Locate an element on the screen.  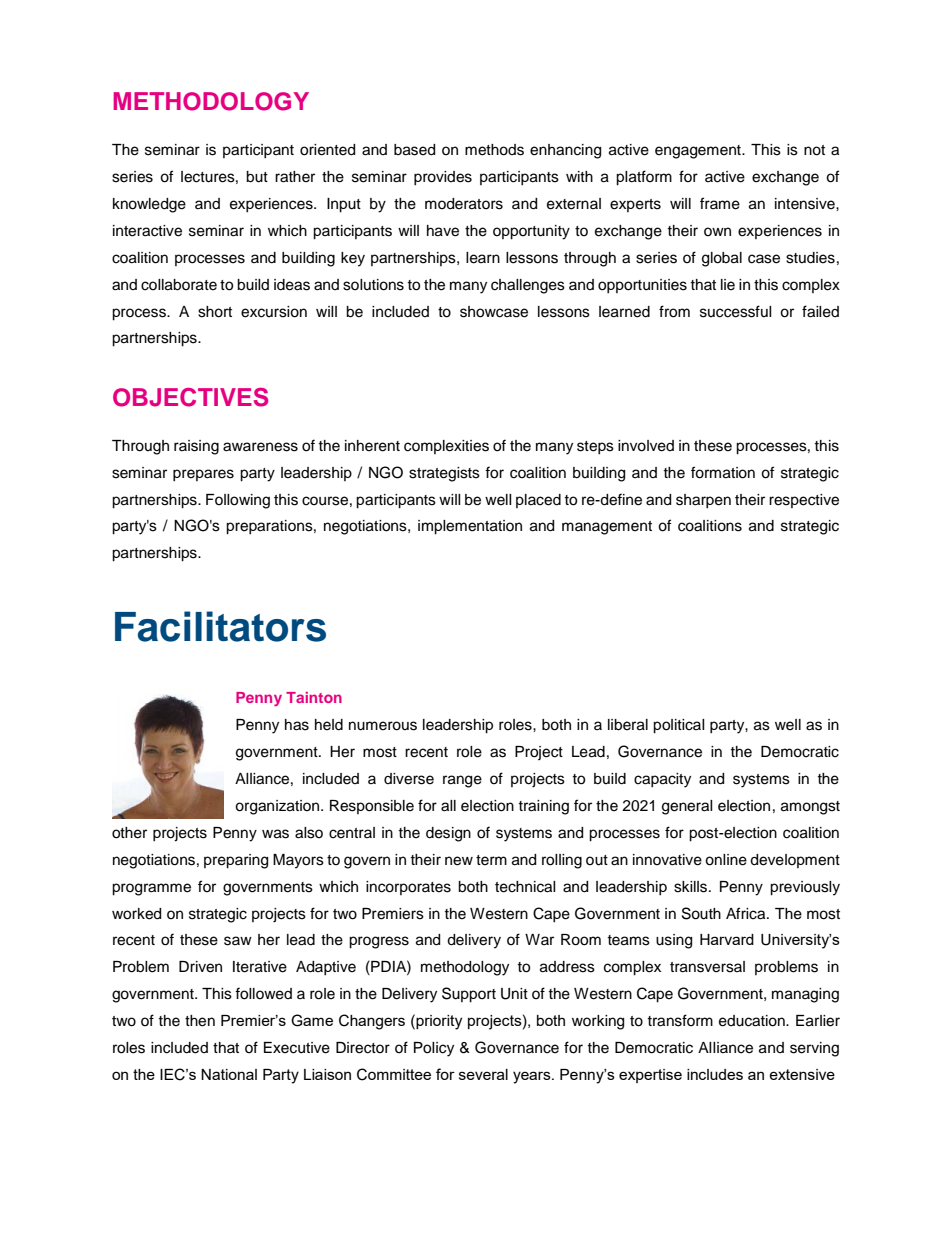
challenges is located at coordinates (528, 286).
